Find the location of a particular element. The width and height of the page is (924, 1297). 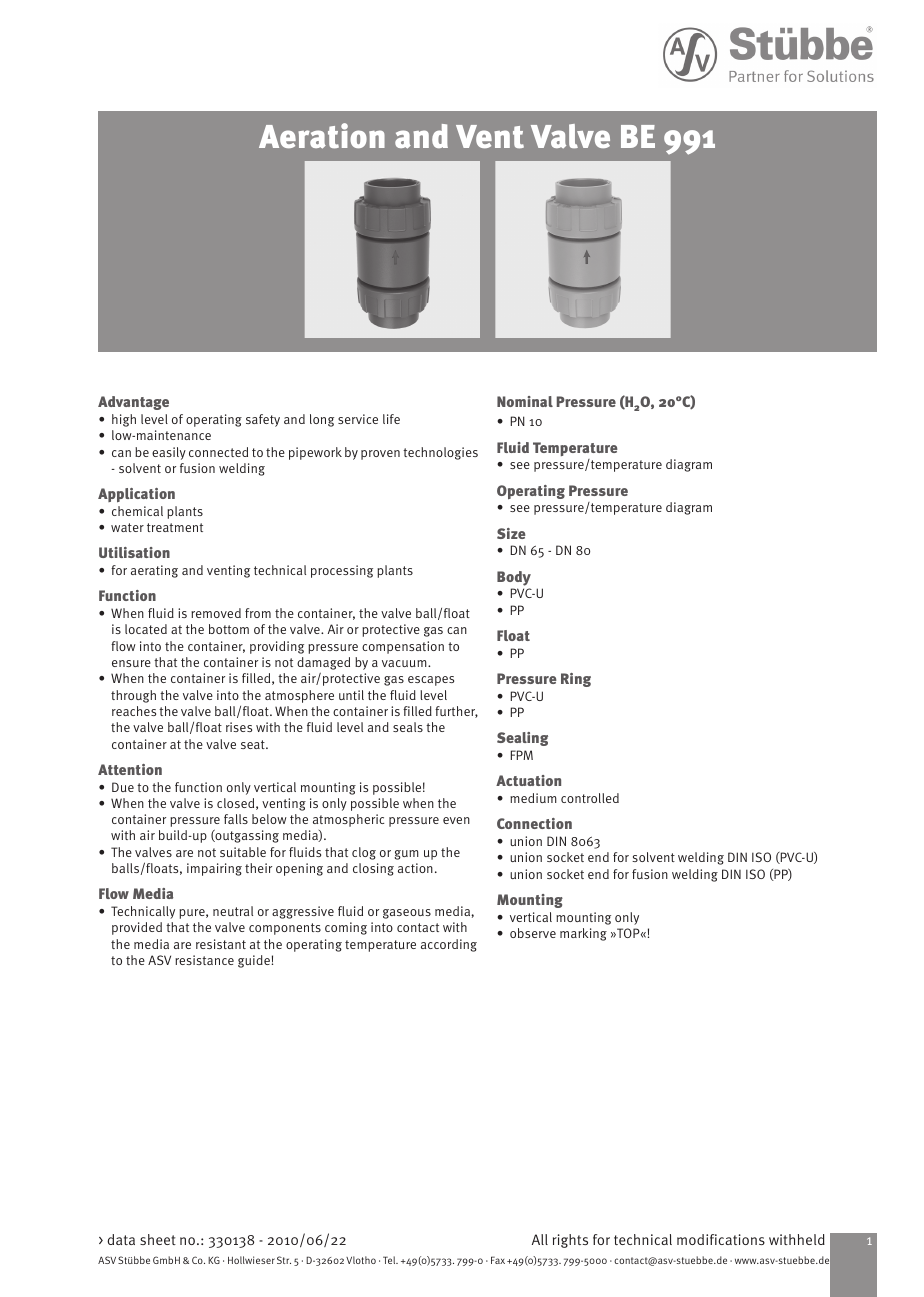

marking is located at coordinates (583, 934).
